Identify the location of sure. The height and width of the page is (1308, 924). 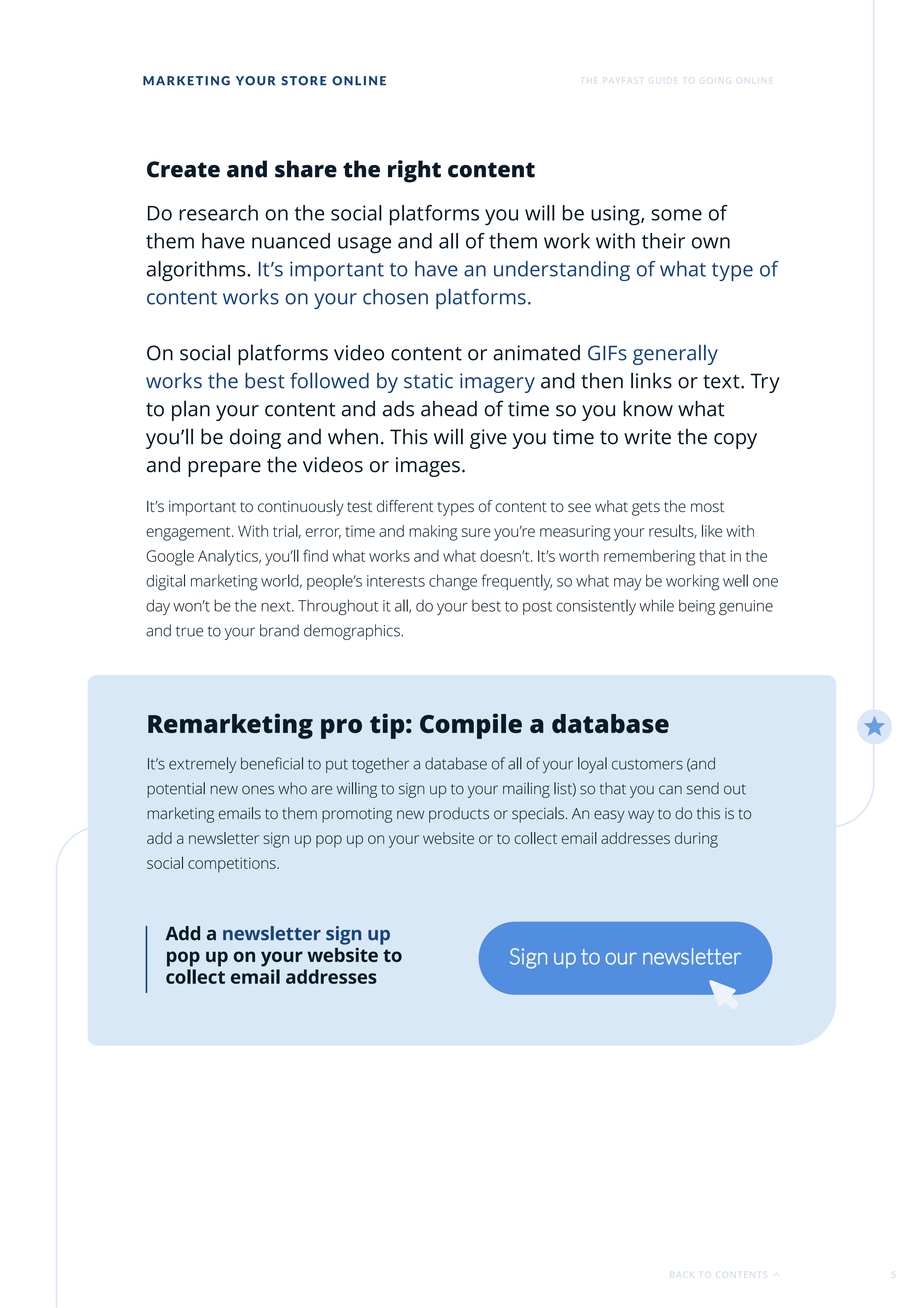
(476, 532).
